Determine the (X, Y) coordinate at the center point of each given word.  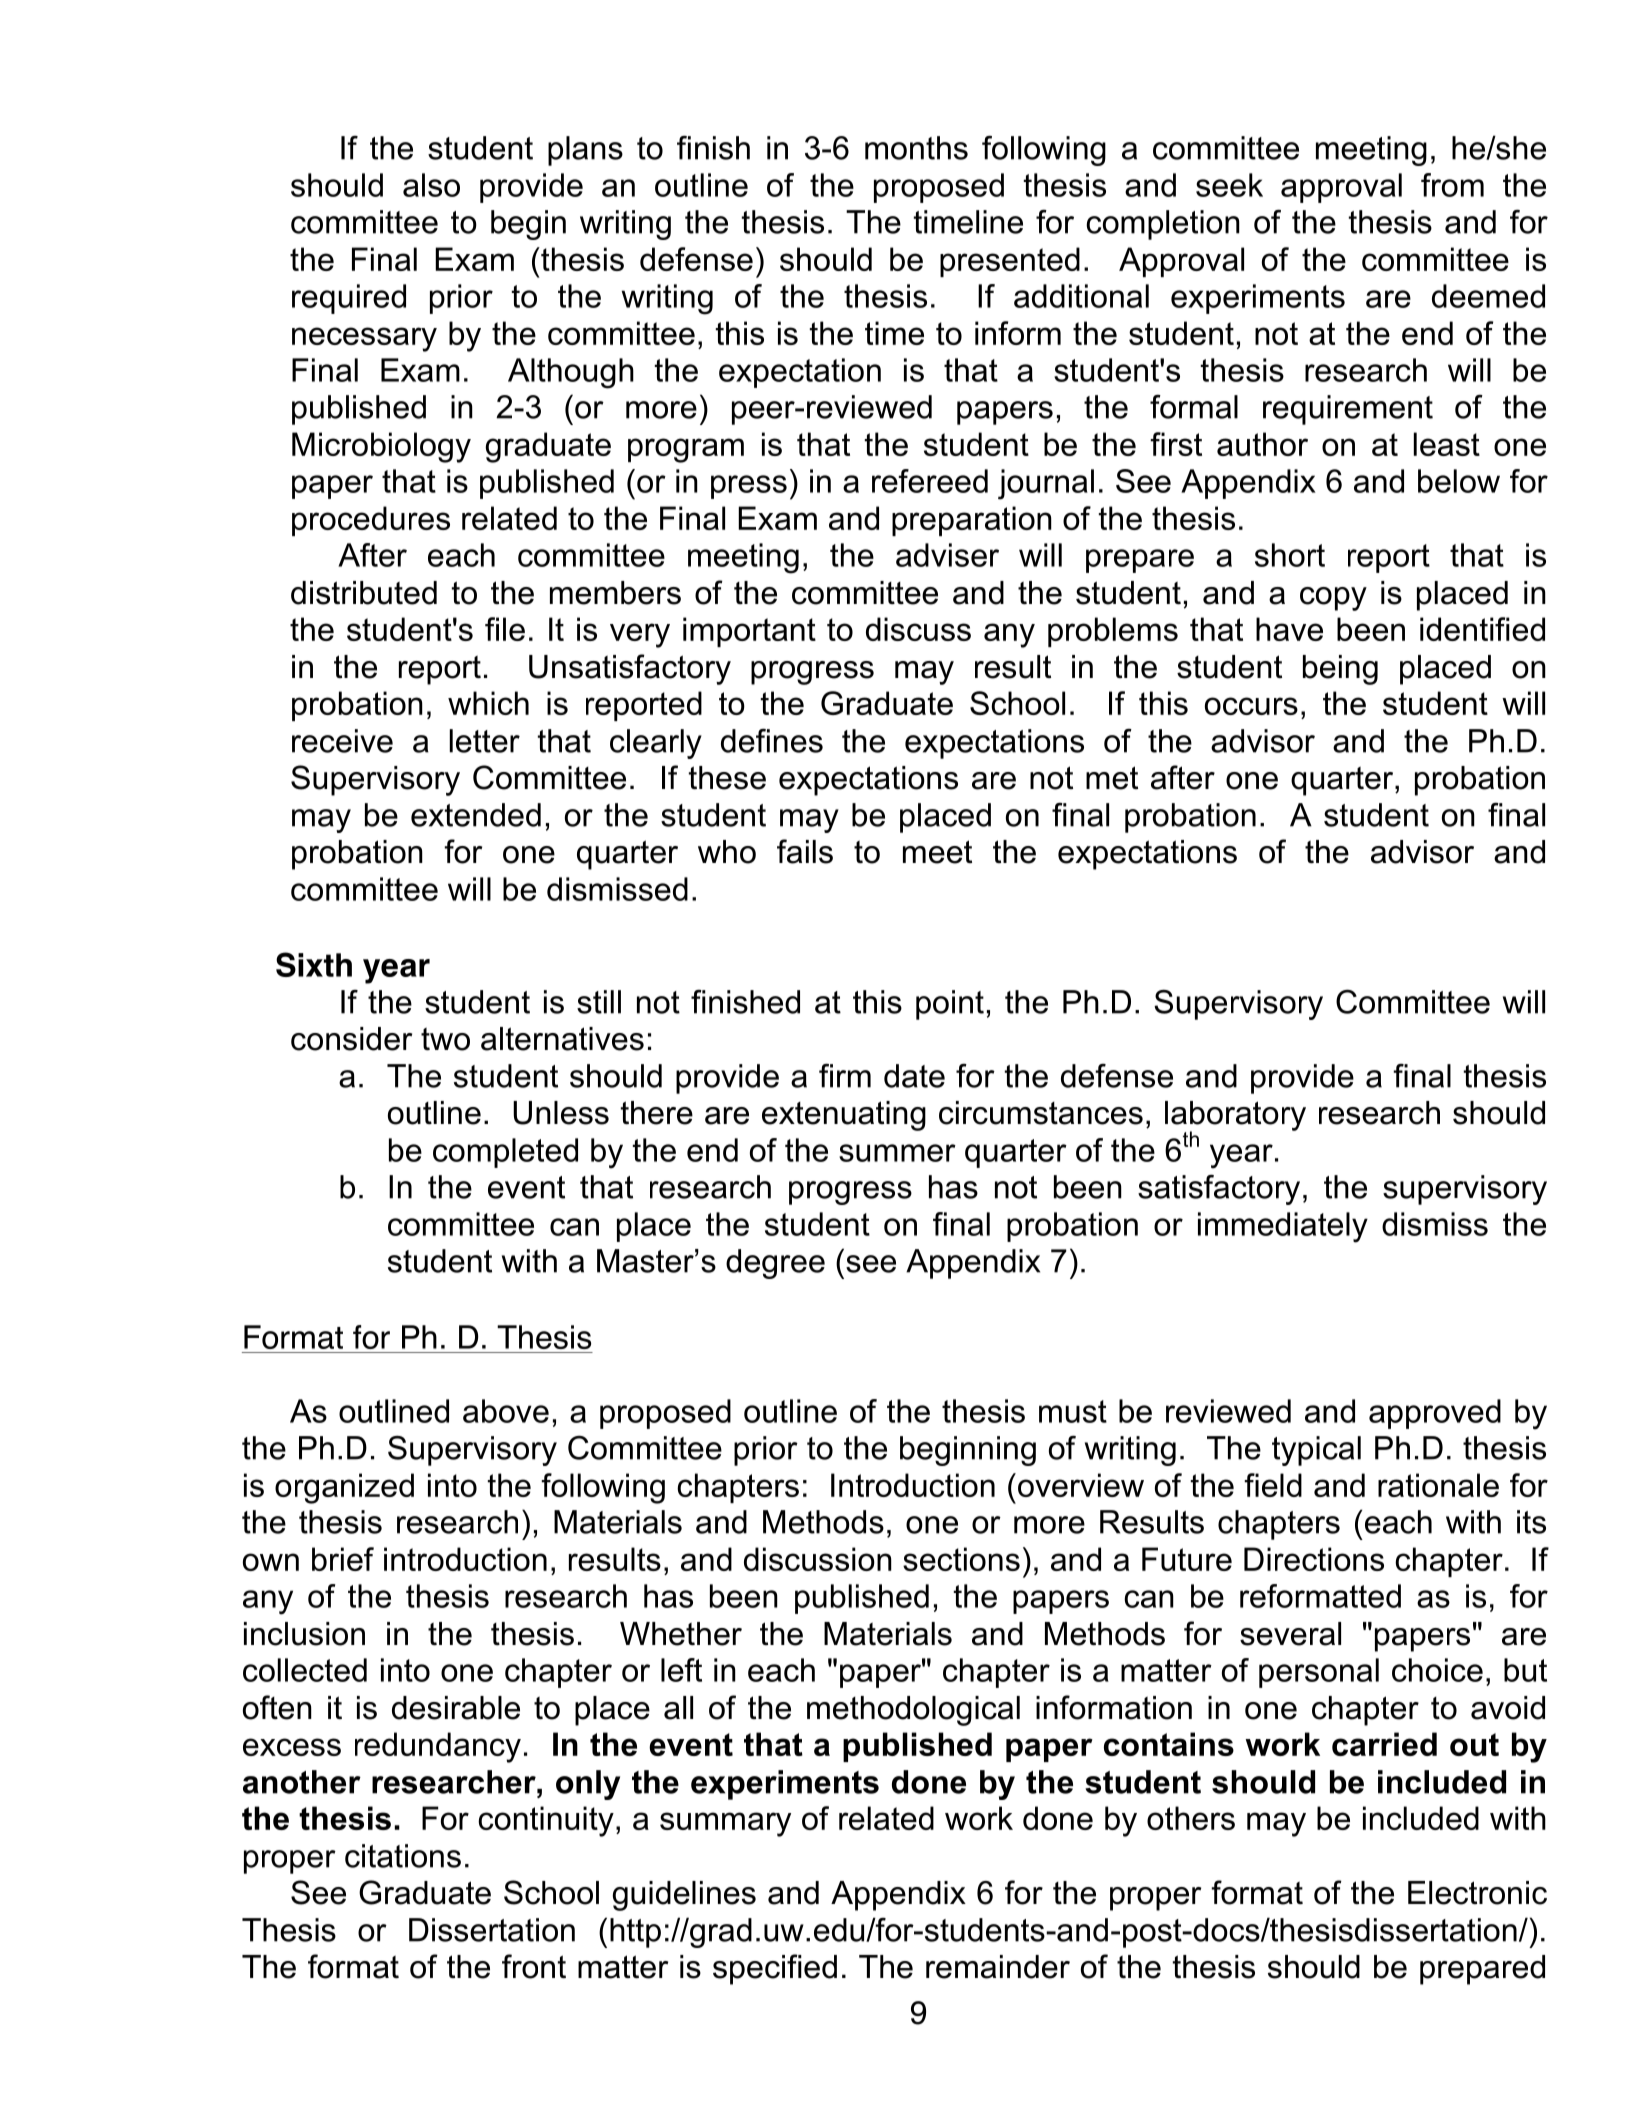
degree (775, 1264)
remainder (998, 1967)
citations (403, 1856)
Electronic (1477, 1893)
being (1340, 670)
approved (1435, 1414)
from (1452, 185)
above (506, 1411)
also (431, 185)
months (916, 148)
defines (772, 740)
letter (485, 741)
